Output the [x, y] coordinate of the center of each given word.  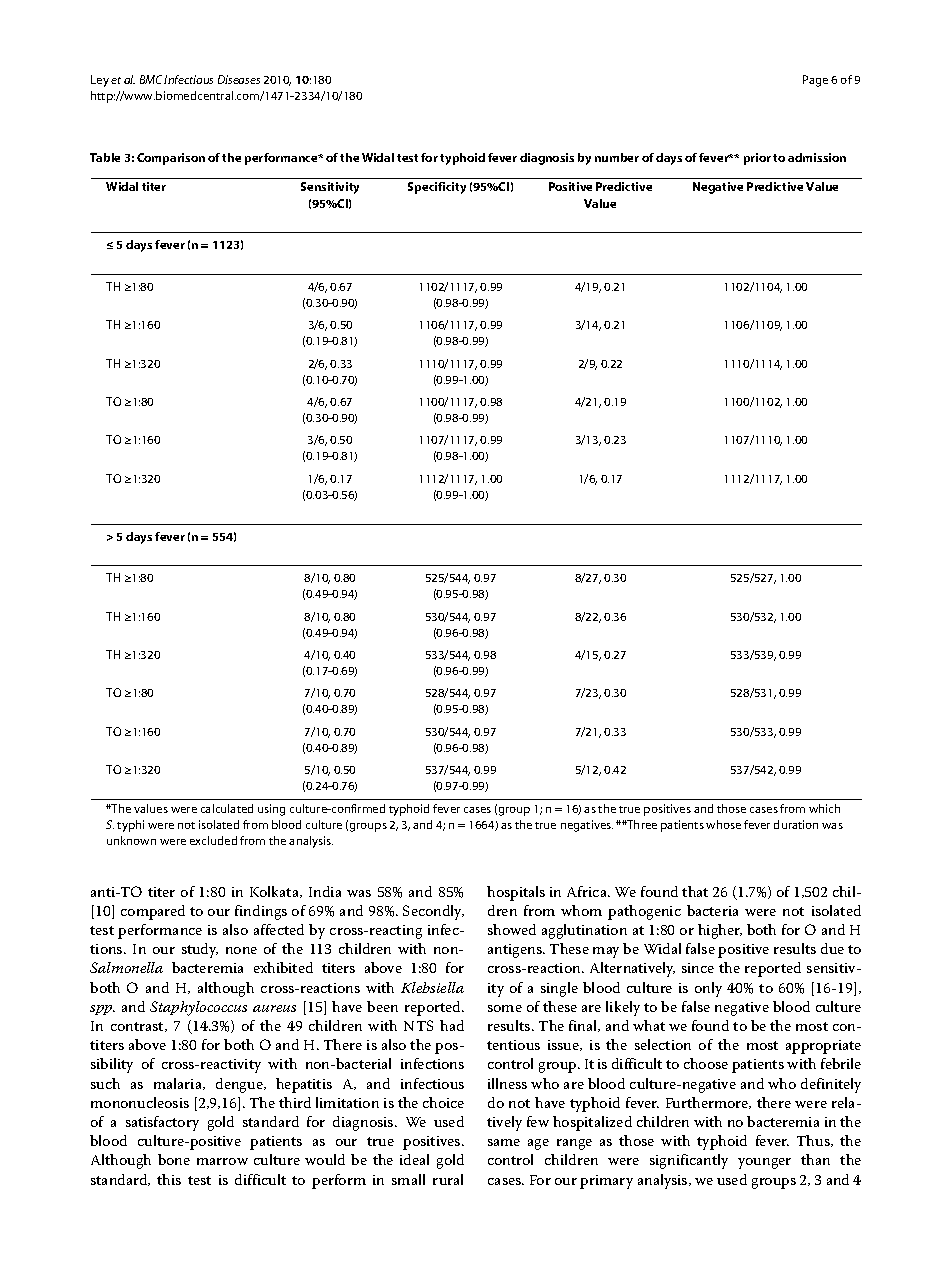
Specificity [437, 188]
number [617, 157]
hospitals [516, 893]
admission [817, 157]
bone [174, 1159]
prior [757, 159]
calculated [227, 808]
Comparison [171, 159]
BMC [152, 79]
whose [723, 824]
